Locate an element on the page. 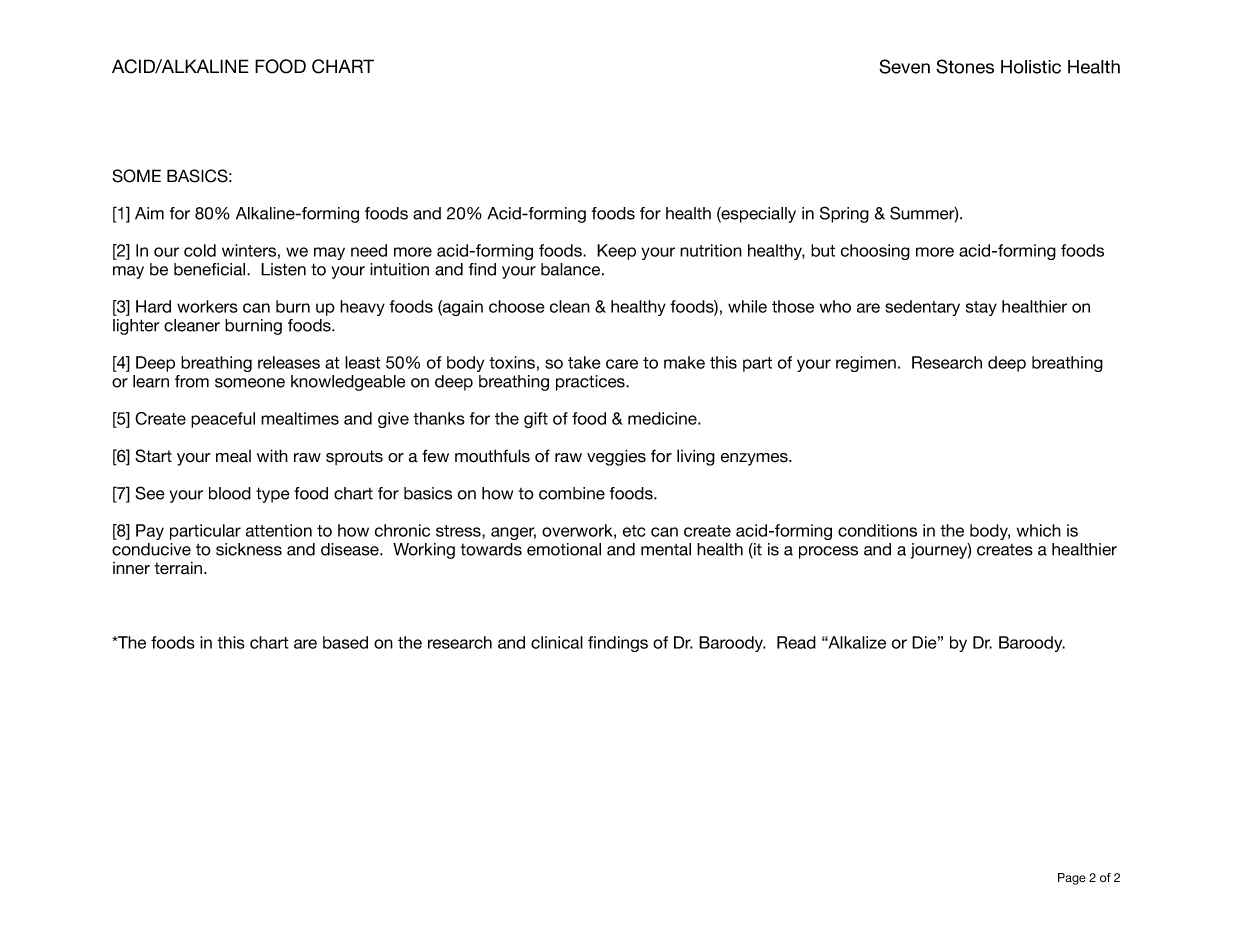 The height and width of the page is (952, 1233). Seven is located at coordinates (904, 66).
